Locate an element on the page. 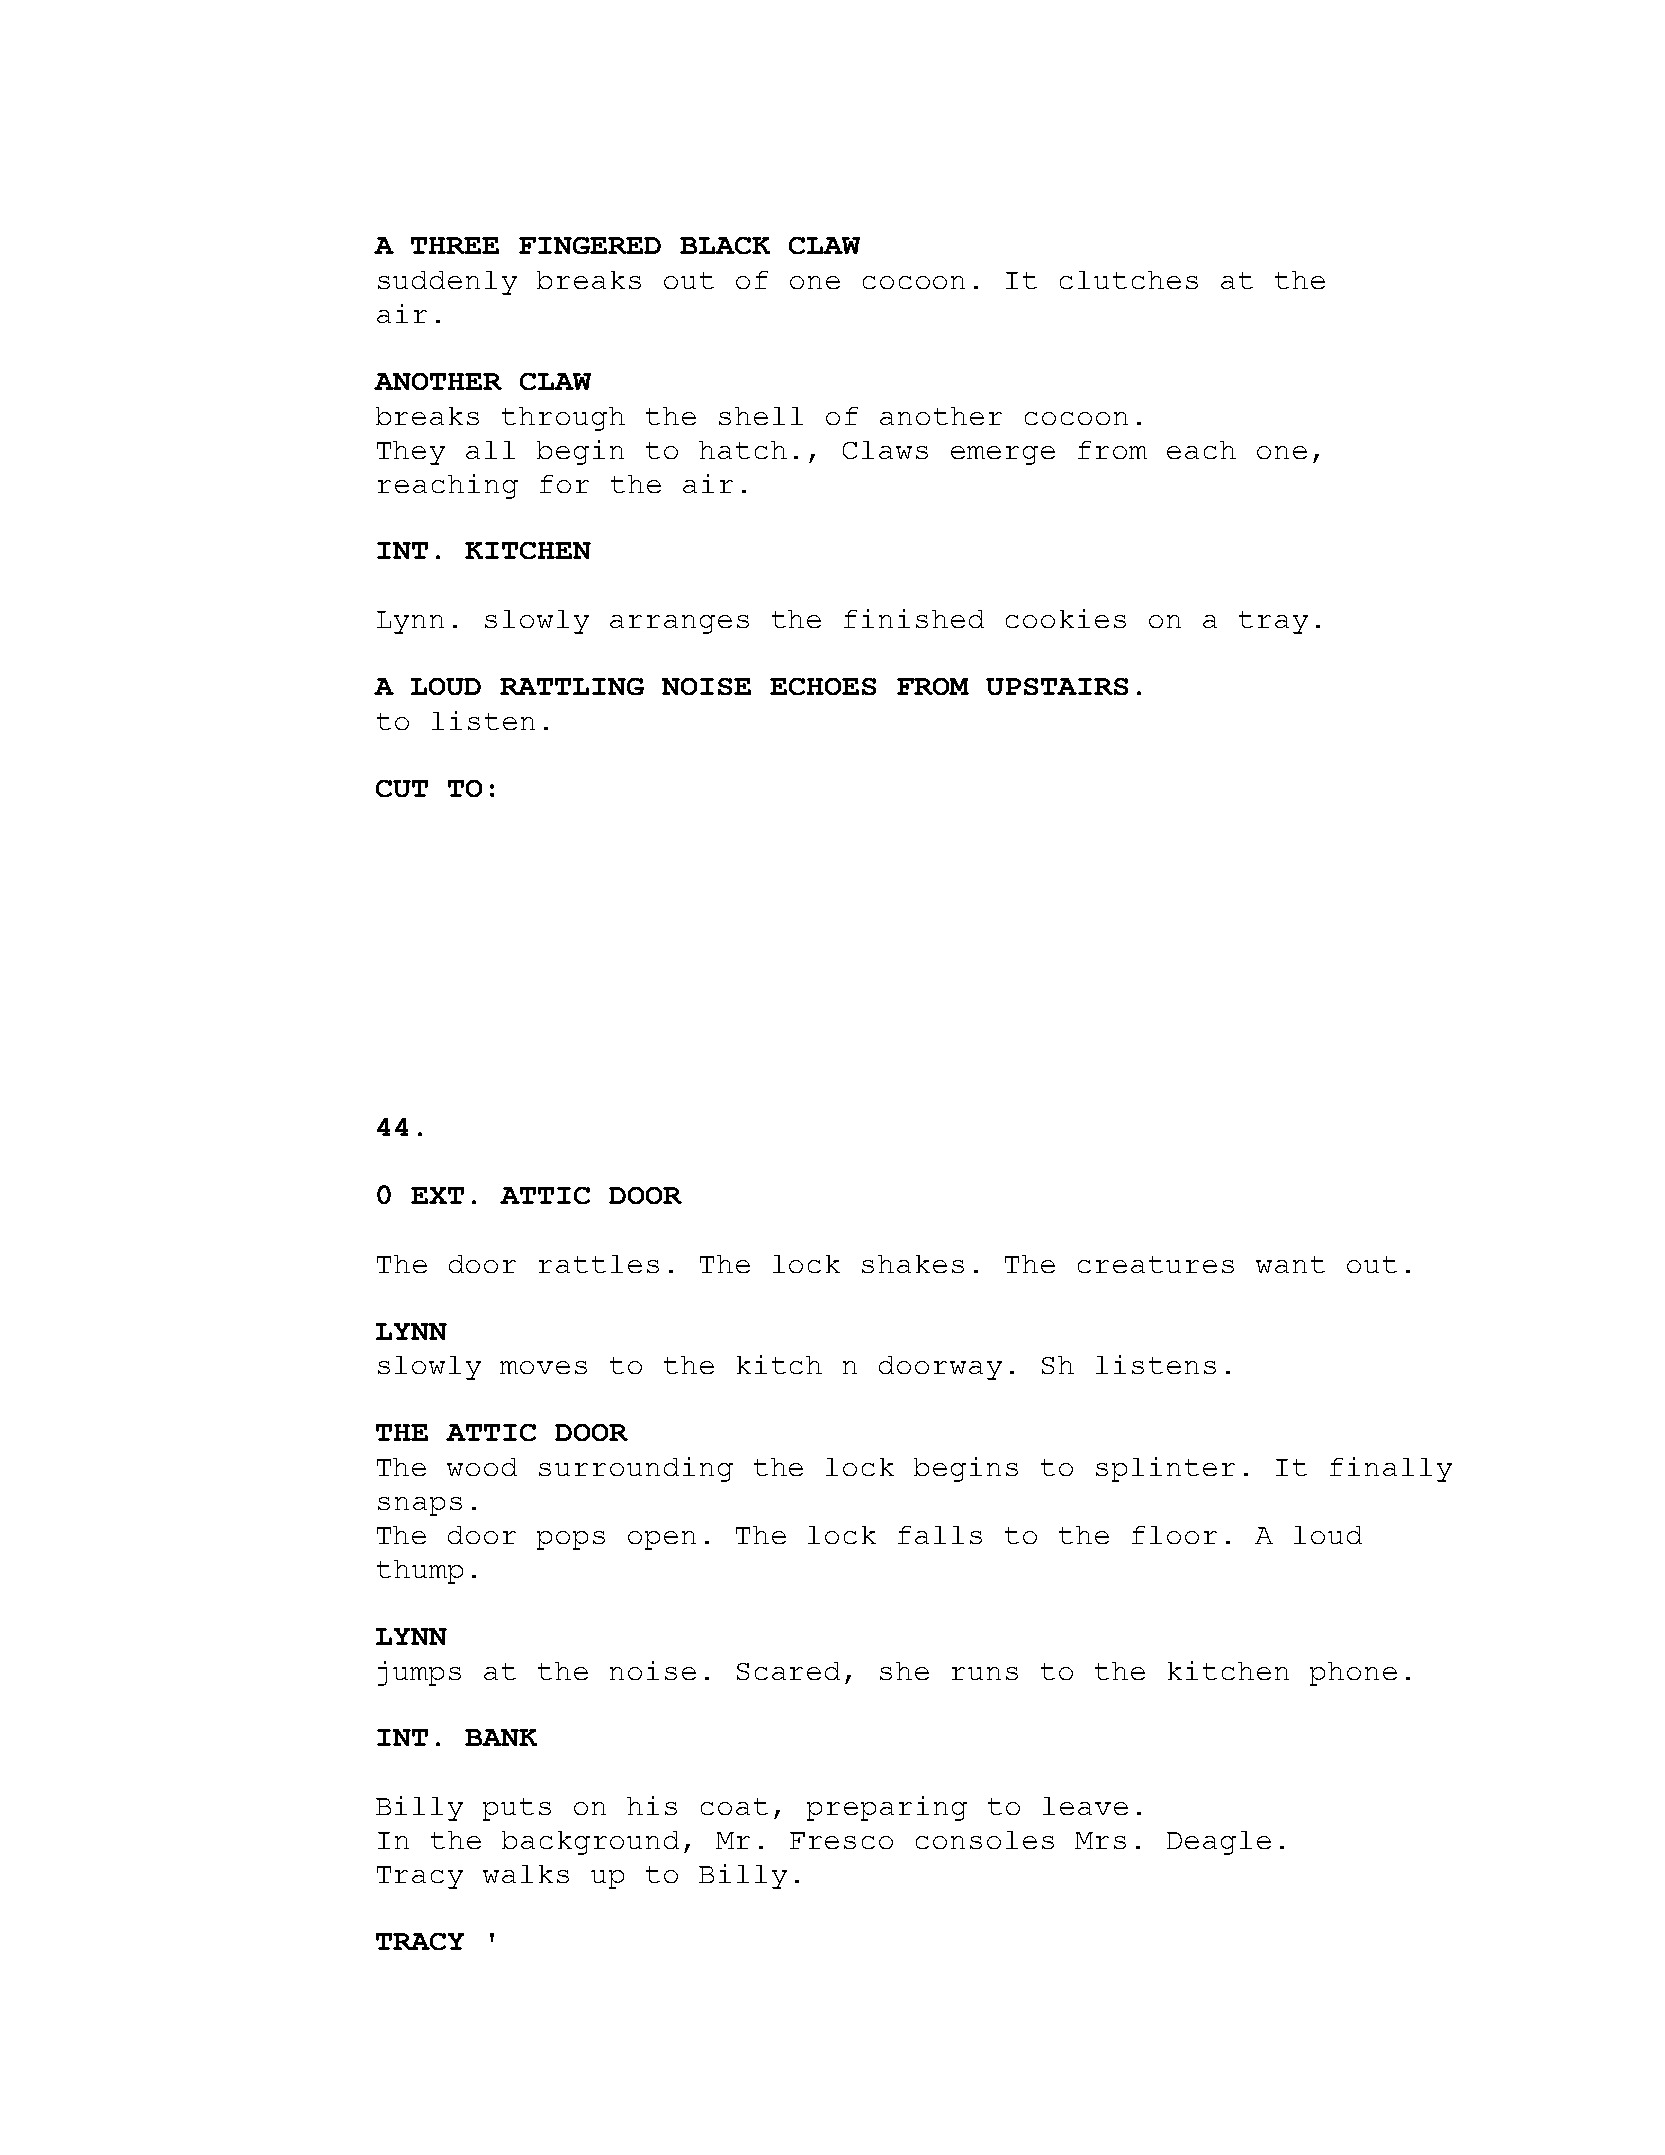  suddenly is located at coordinates (447, 283).
